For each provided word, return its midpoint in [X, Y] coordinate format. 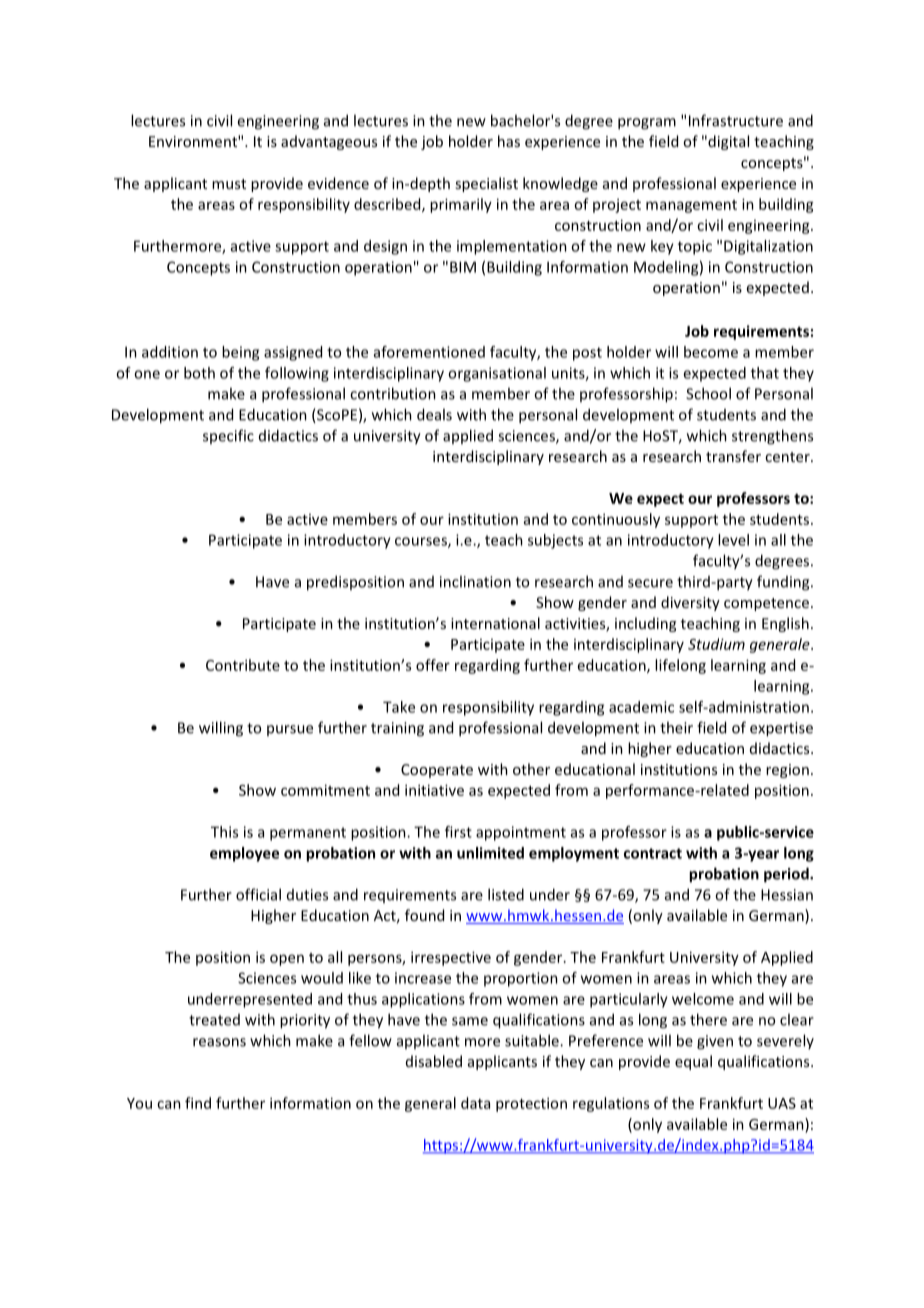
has [509, 141]
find [198, 1103]
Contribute [243, 665]
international [495, 623]
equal [693, 1062]
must [229, 184]
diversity [690, 603]
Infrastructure [736, 120]
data [475, 1103]
